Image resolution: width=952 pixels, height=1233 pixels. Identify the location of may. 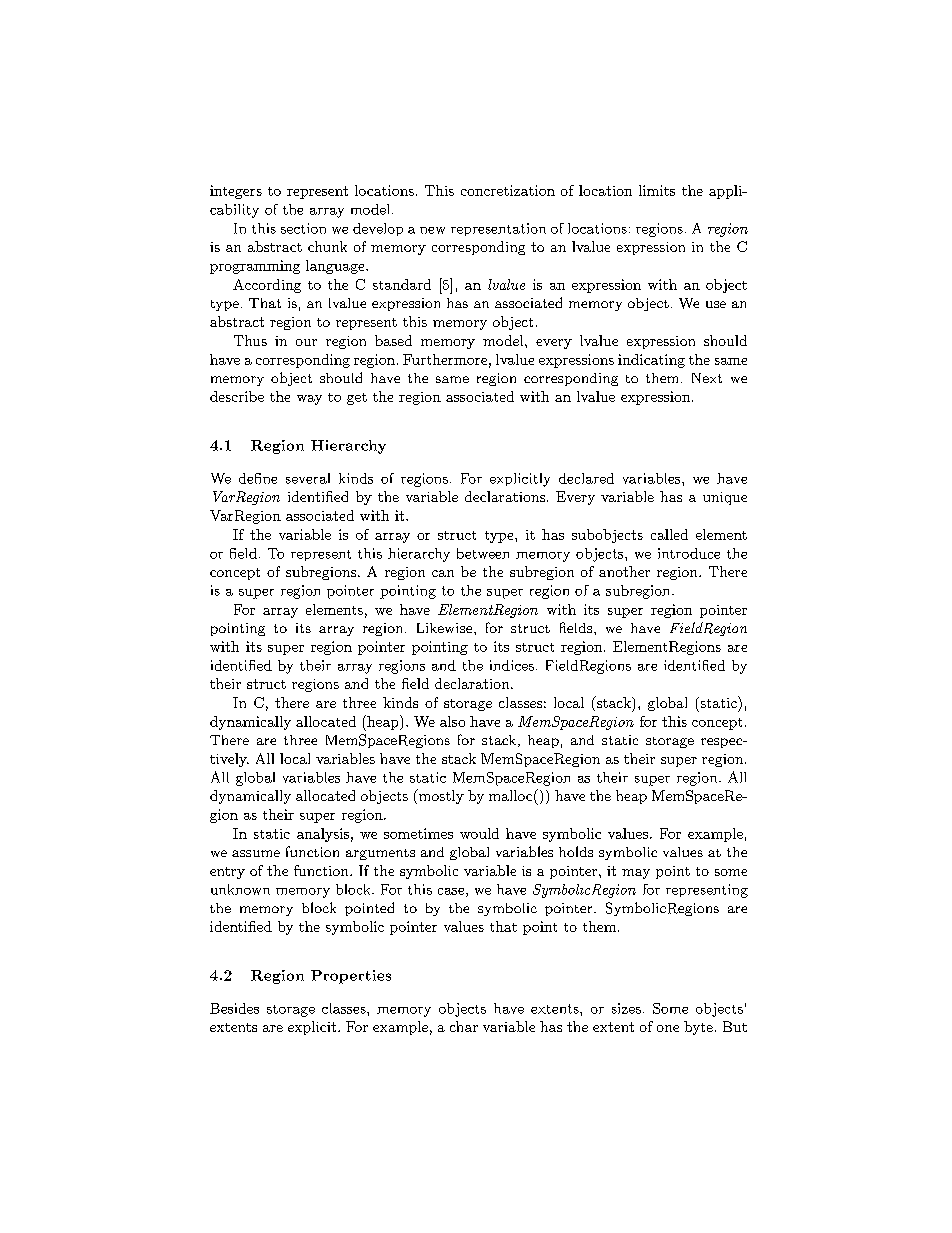
(636, 874).
